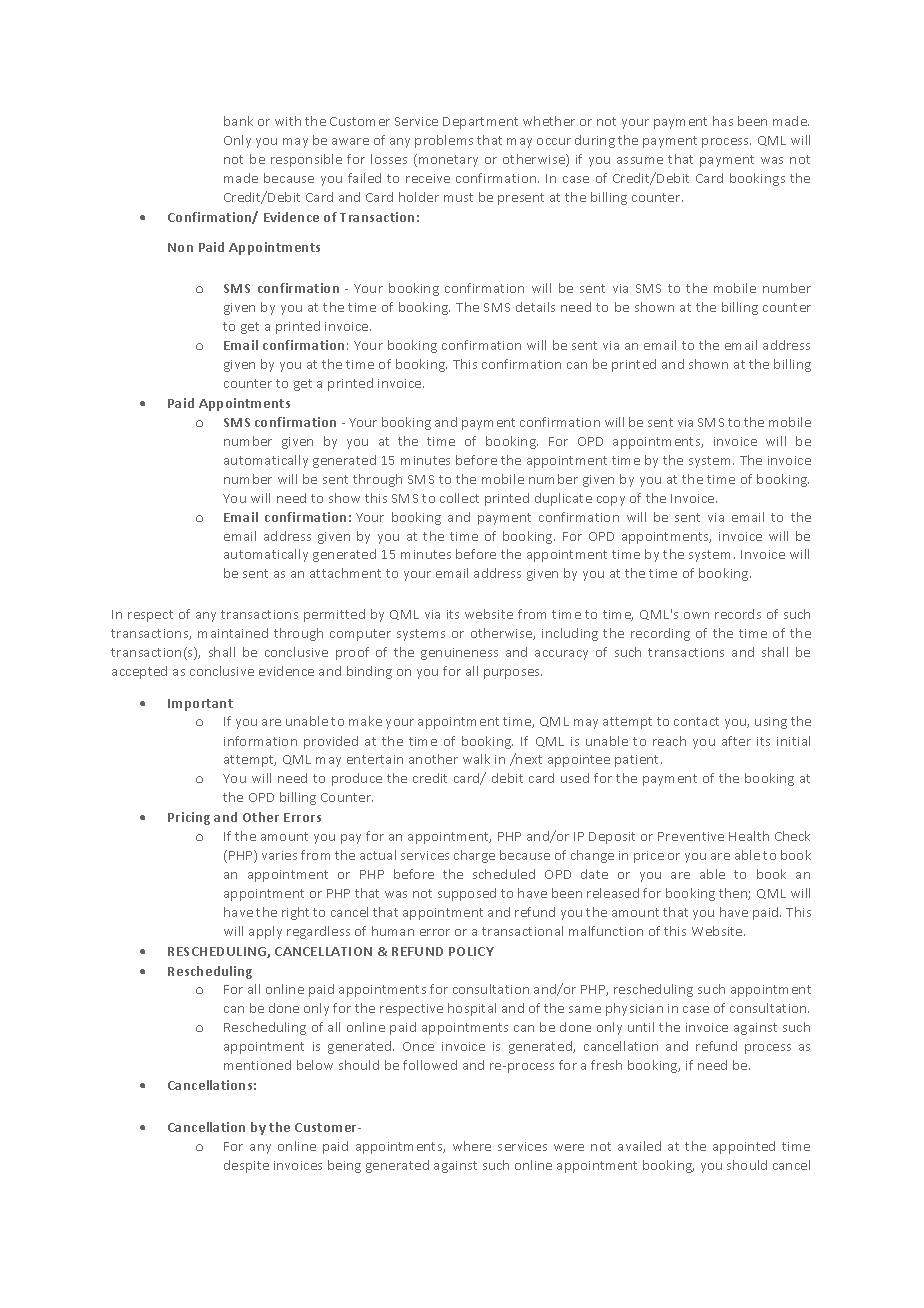  Describe the element at coordinates (265, 932) in the document. I see `apply` at that location.
